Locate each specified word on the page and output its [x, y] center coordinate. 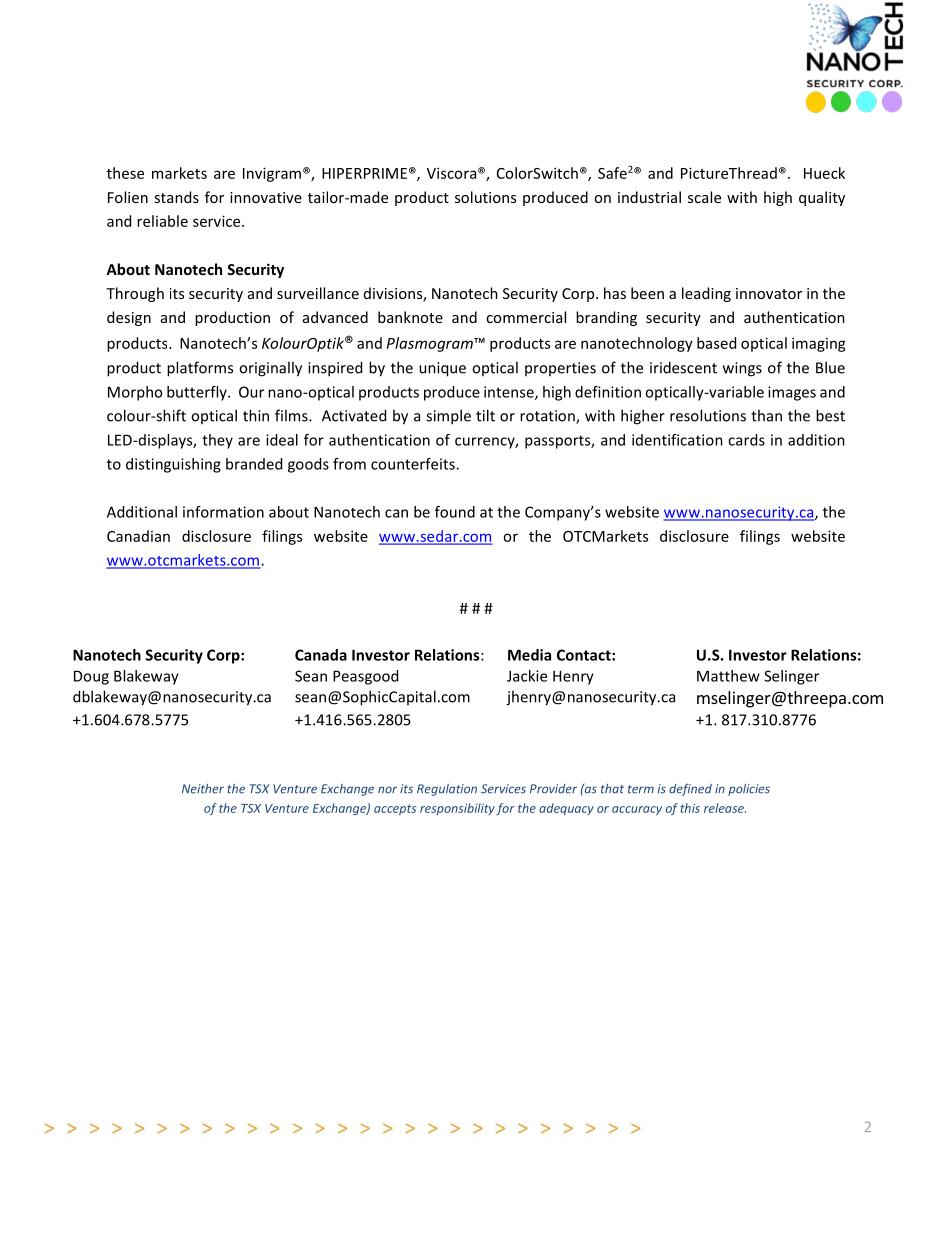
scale [704, 197]
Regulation [447, 790]
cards [746, 440]
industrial [649, 197]
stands [176, 197]
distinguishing [173, 465]
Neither [203, 789]
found [455, 512]
